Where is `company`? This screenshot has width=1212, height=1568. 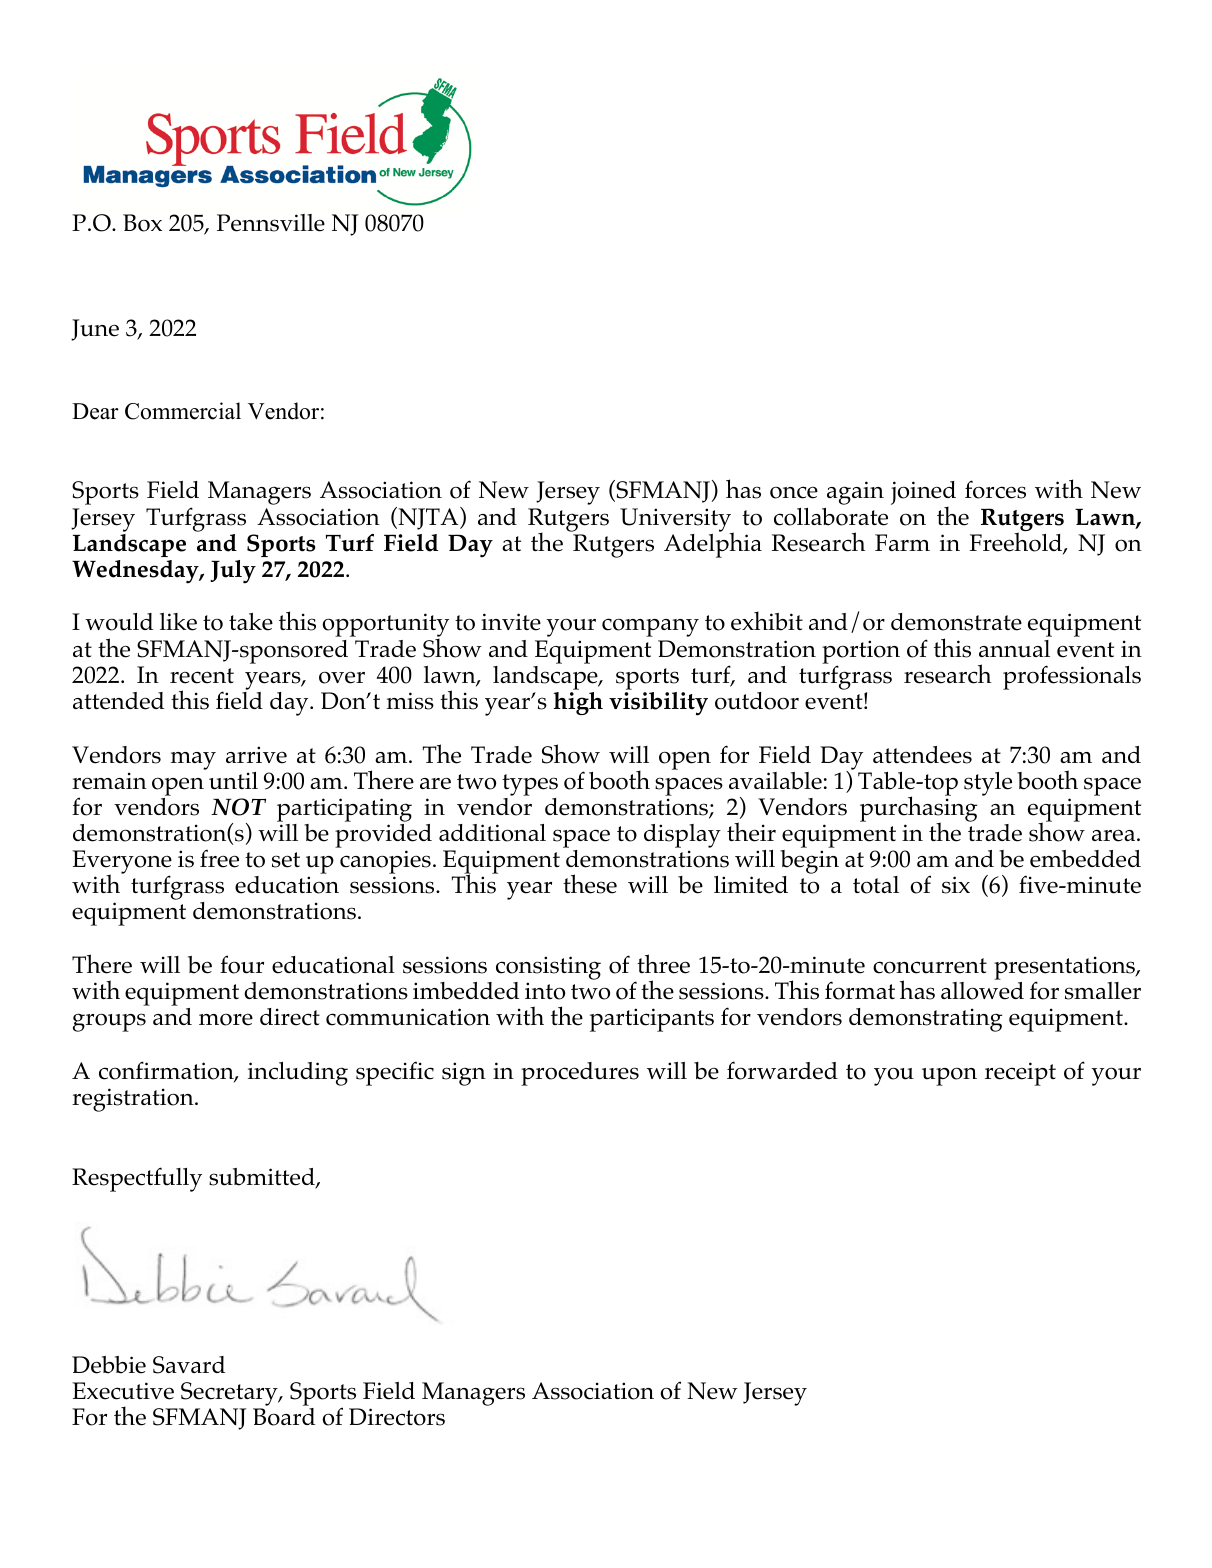 company is located at coordinates (650, 627).
